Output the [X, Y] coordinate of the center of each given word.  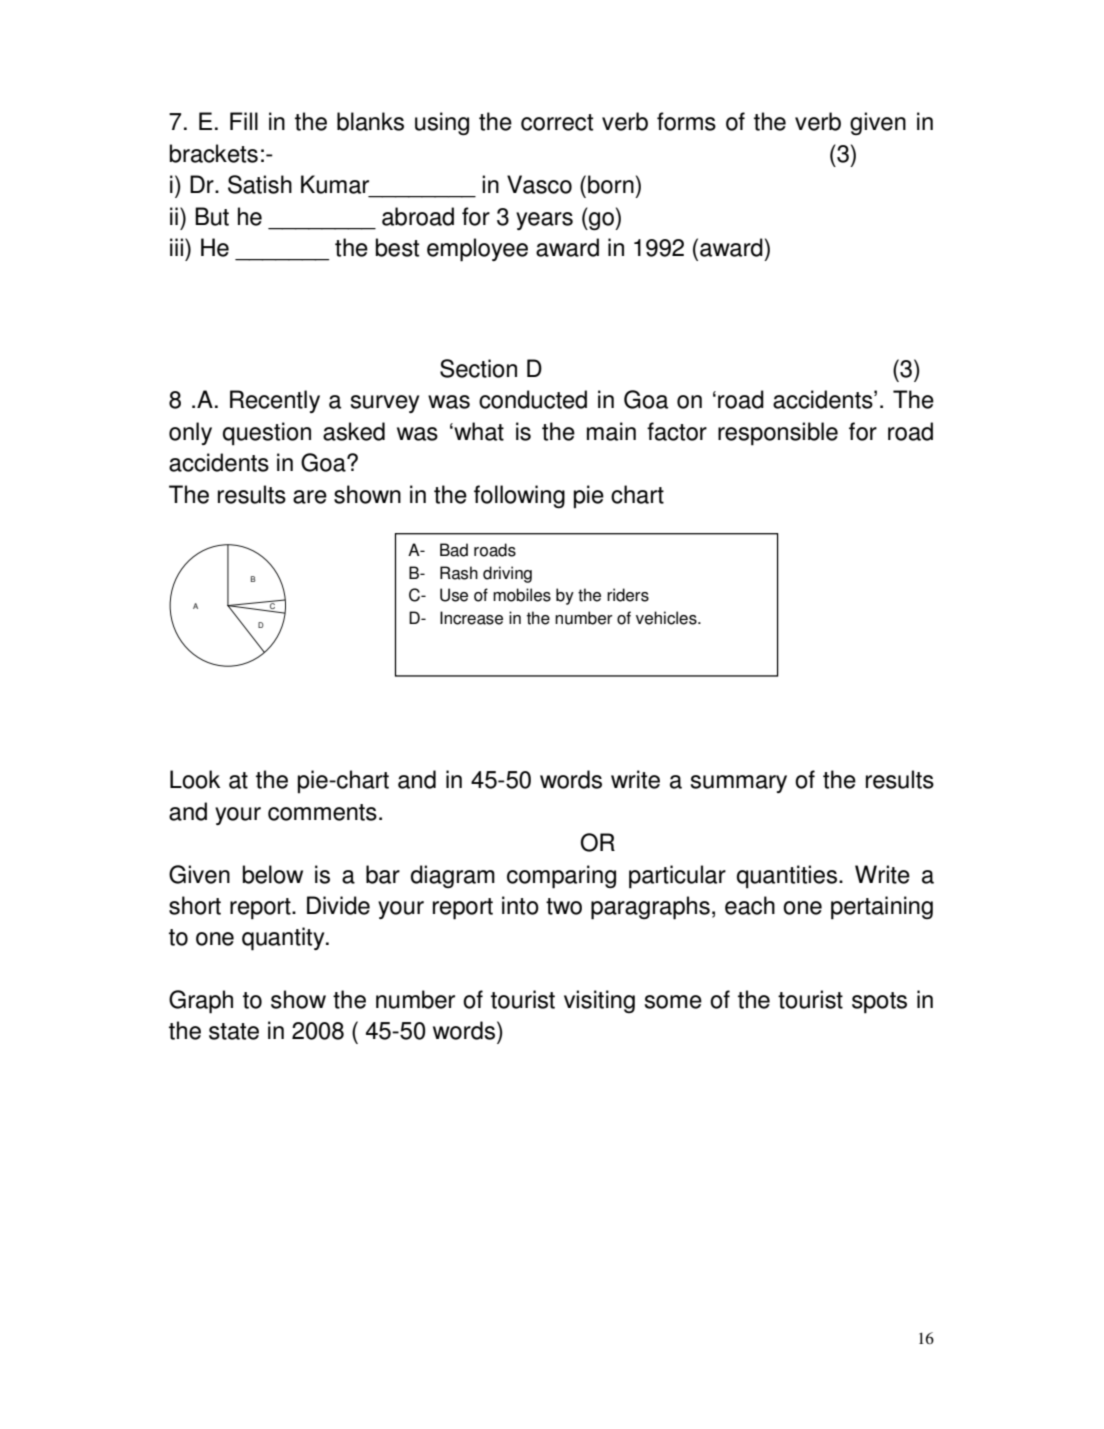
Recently [275, 401]
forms [686, 121]
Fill [244, 121]
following [519, 496]
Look [195, 779]
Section [478, 368]
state [234, 1031]
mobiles [522, 595]
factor [677, 431]
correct [557, 122]
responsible [778, 434]
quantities [787, 877]
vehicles [667, 618]
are [310, 497]
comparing [561, 877]
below [273, 874]
